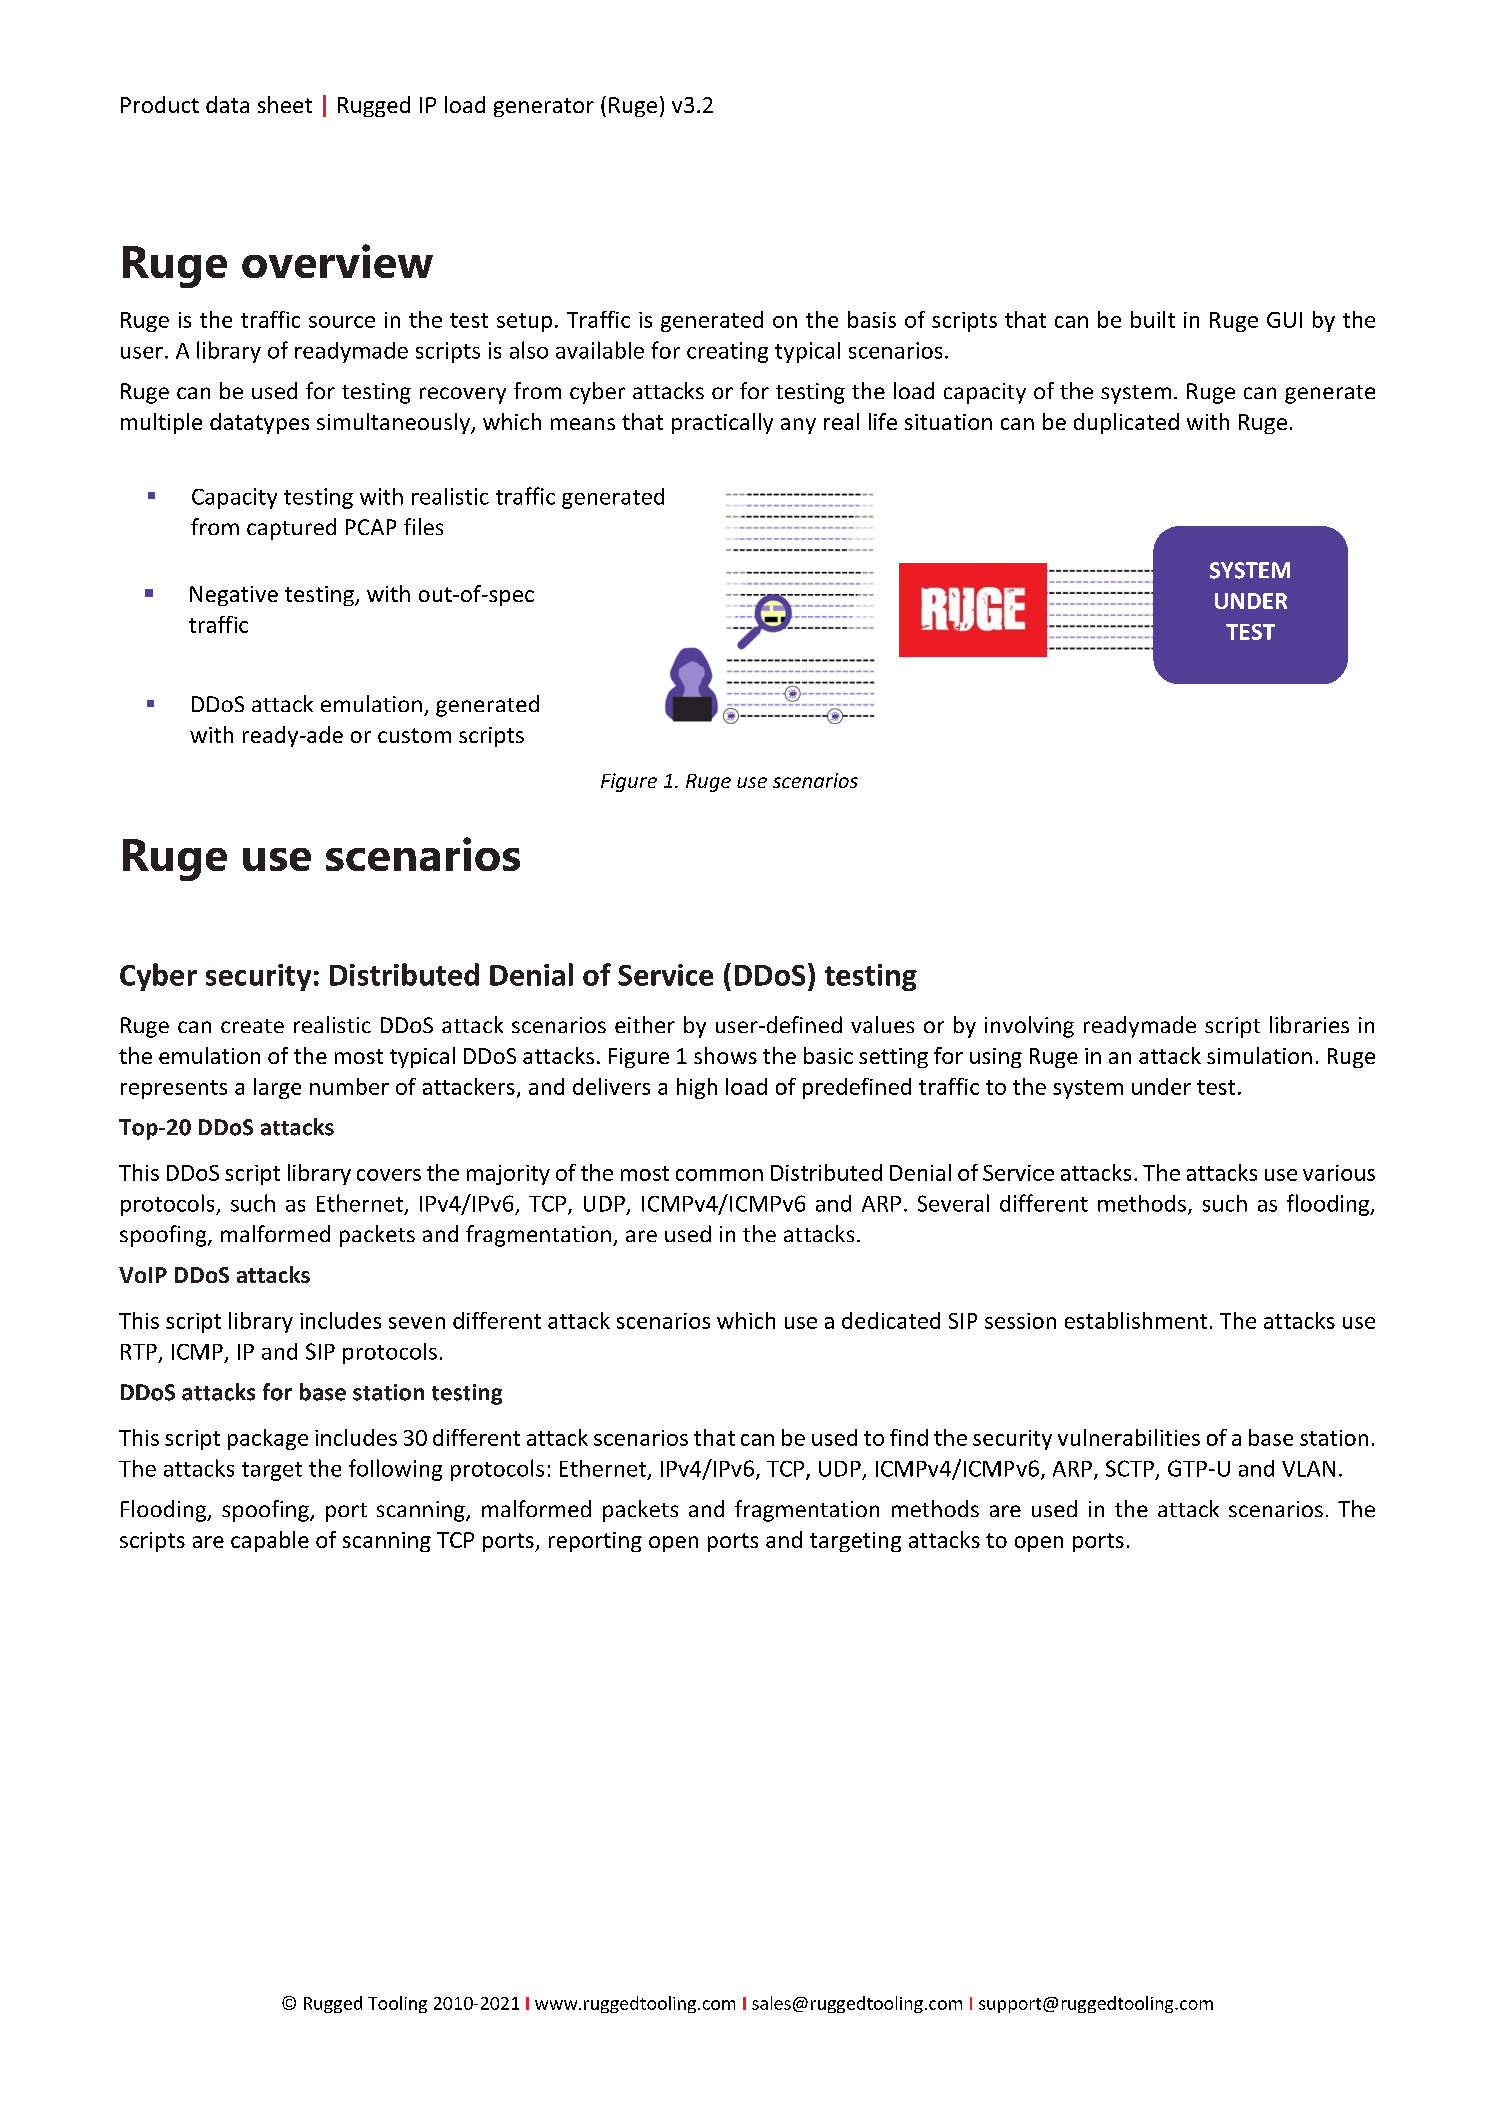  What do you see at coordinates (252, 1026) in the image?
I see `create` at bounding box center [252, 1026].
